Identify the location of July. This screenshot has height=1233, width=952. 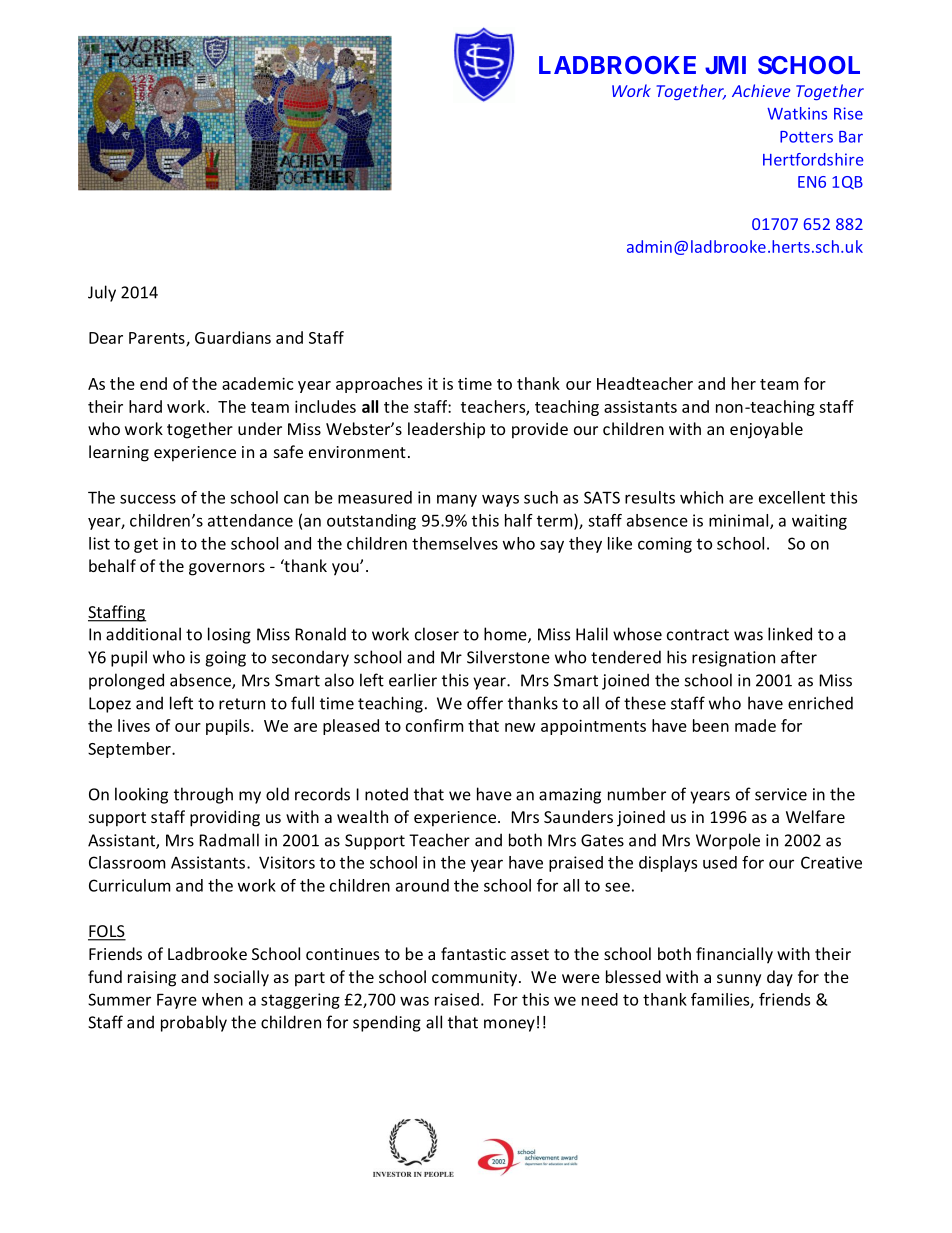
(102, 293).
